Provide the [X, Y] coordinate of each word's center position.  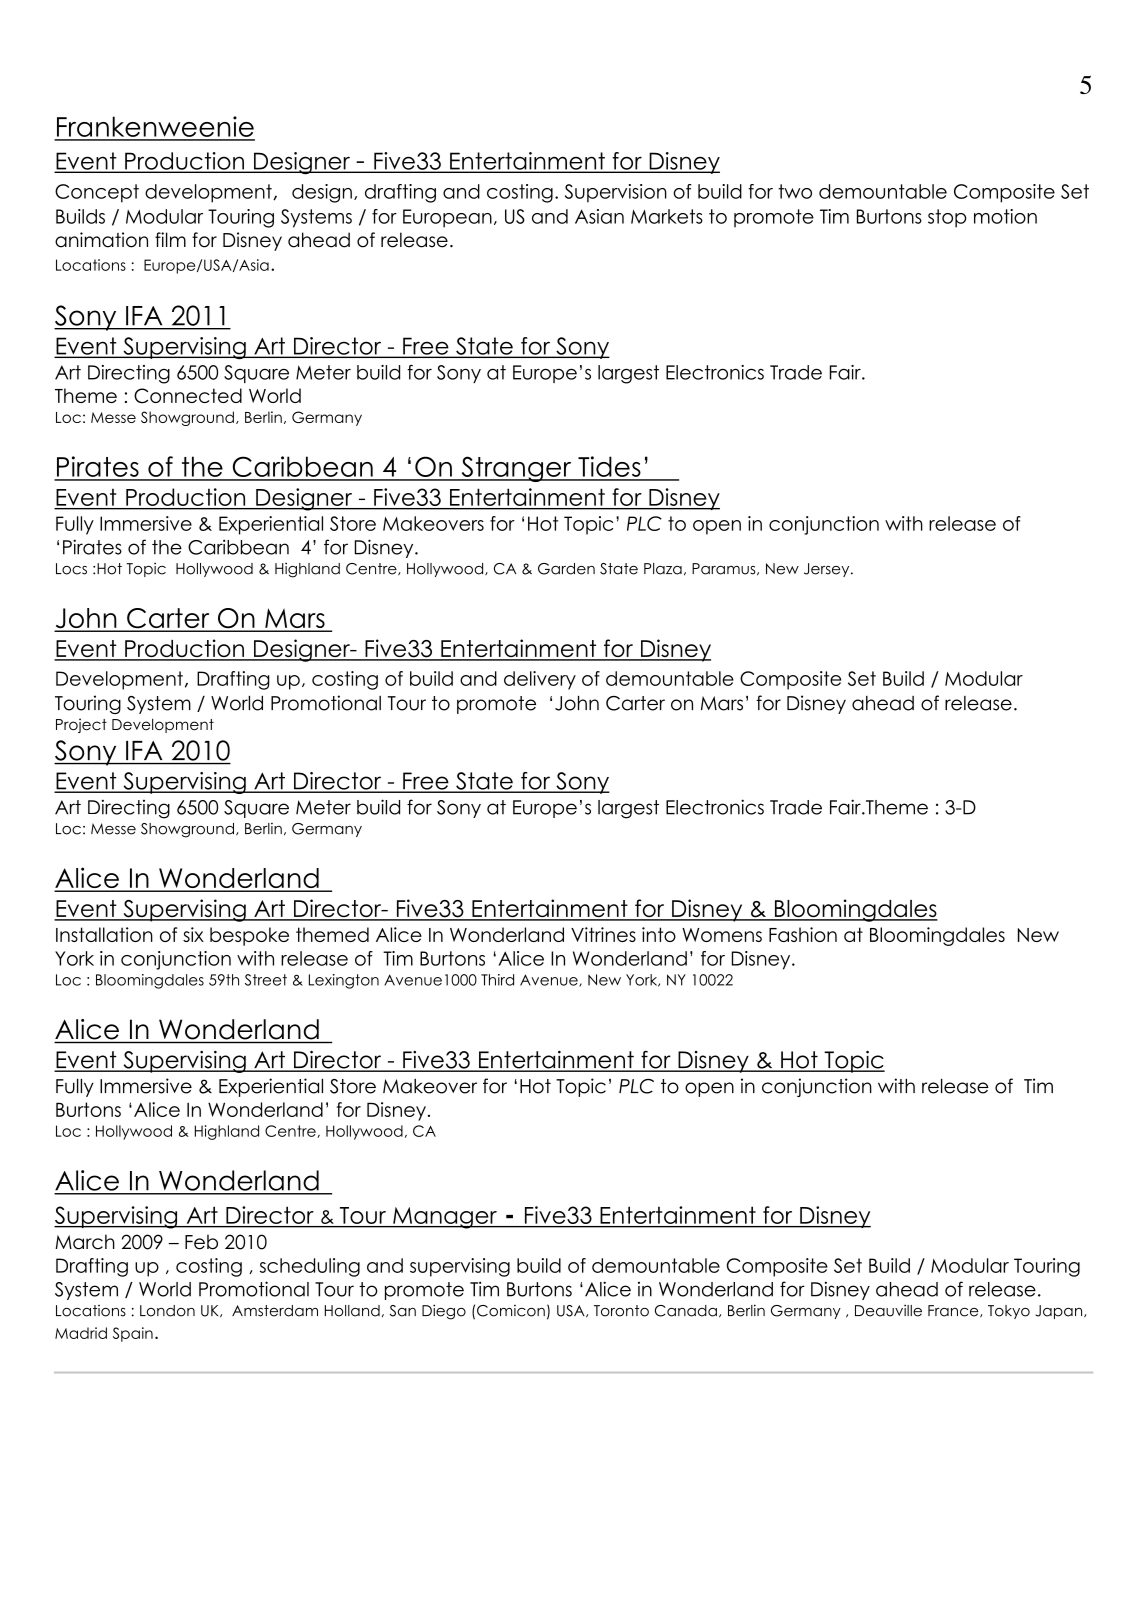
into [659, 934]
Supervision [616, 193]
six [193, 934]
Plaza [663, 569]
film [170, 239]
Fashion [803, 934]
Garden [566, 569]
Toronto [621, 1311]
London [167, 1311]
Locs [71, 569]
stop [947, 218]
